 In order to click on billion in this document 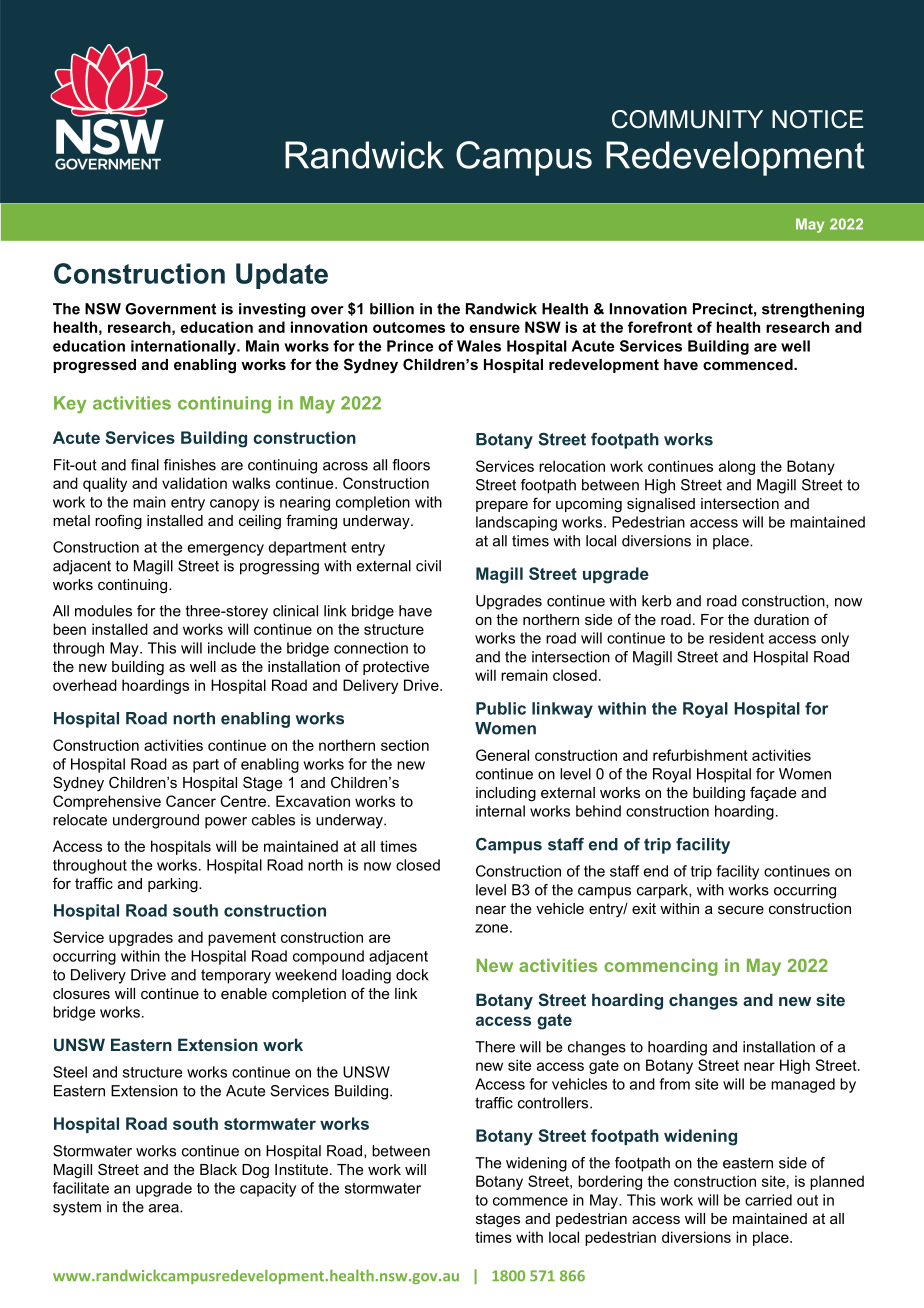, I will do `click(392, 309)`.
